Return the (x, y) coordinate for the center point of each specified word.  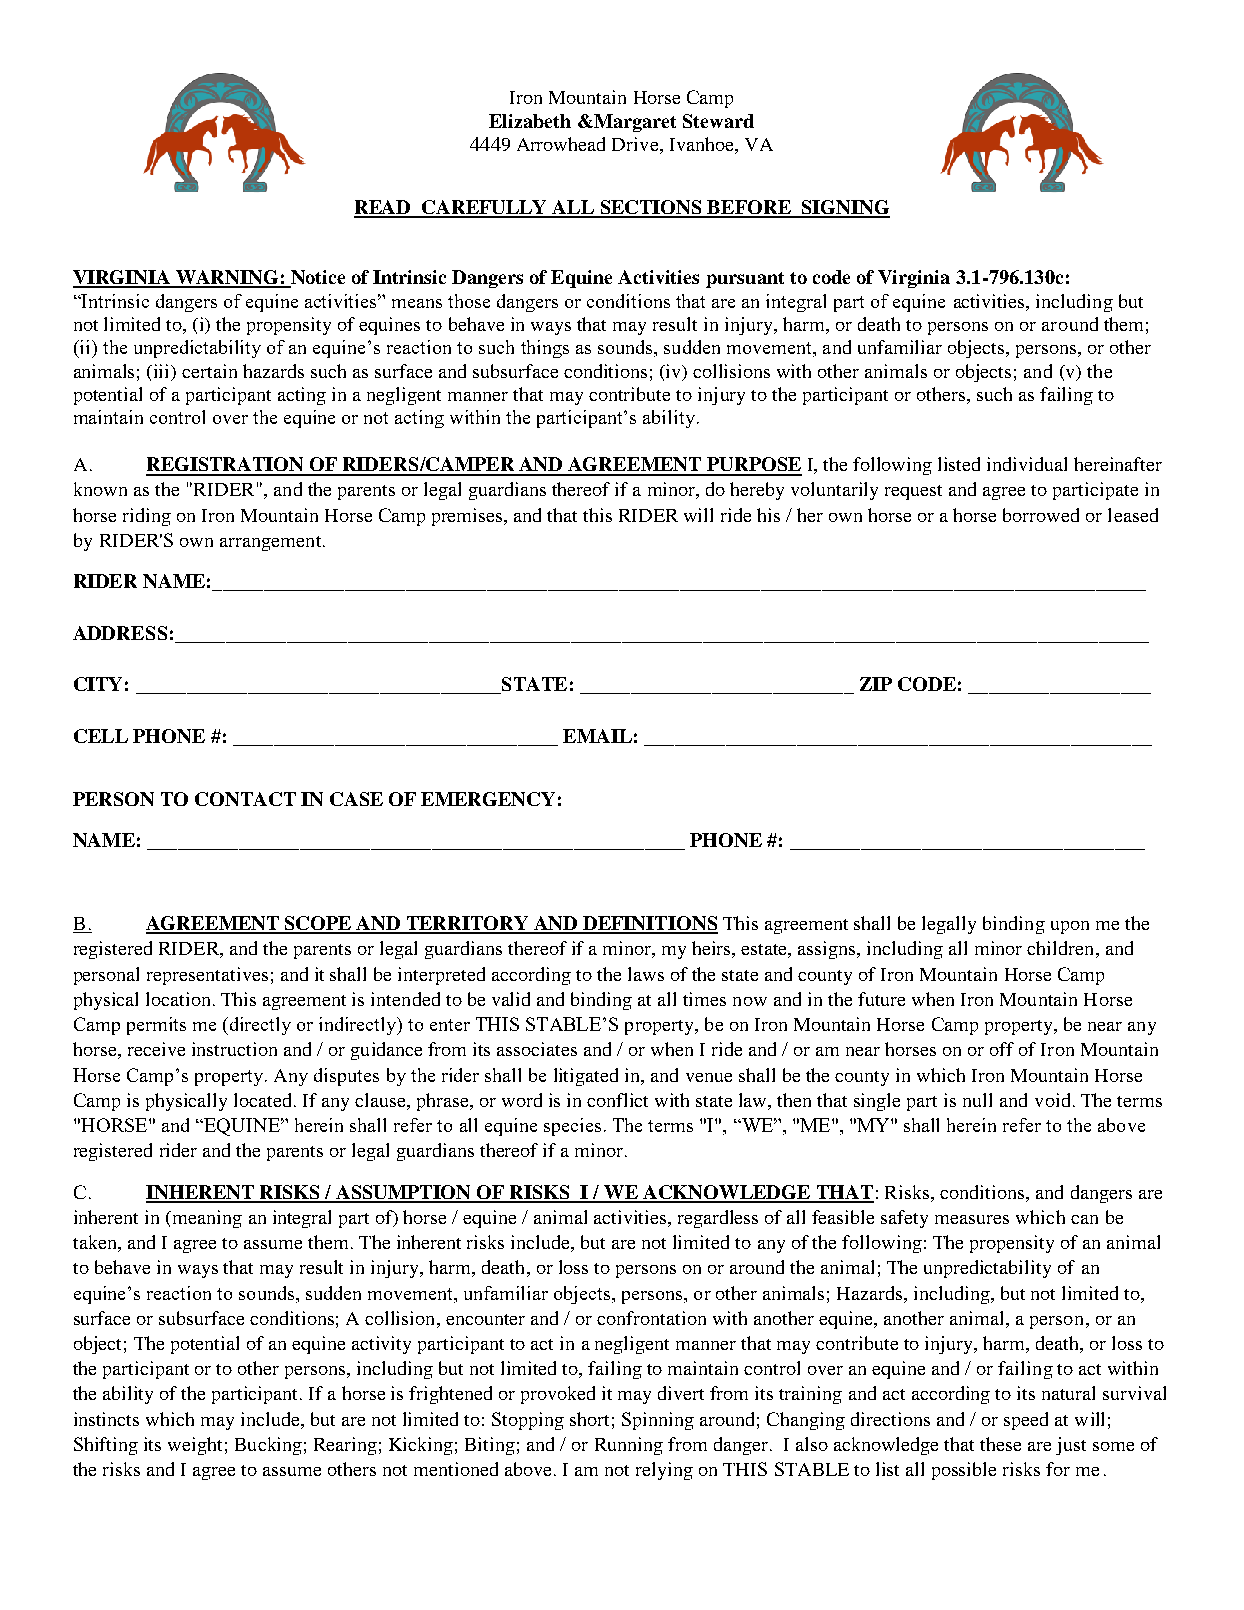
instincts (106, 1419)
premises (468, 517)
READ (383, 208)
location (180, 999)
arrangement (272, 543)
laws (646, 974)
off (1002, 1049)
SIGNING (845, 208)
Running (629, 1446)
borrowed (1041, 515)
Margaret (634, 123)
